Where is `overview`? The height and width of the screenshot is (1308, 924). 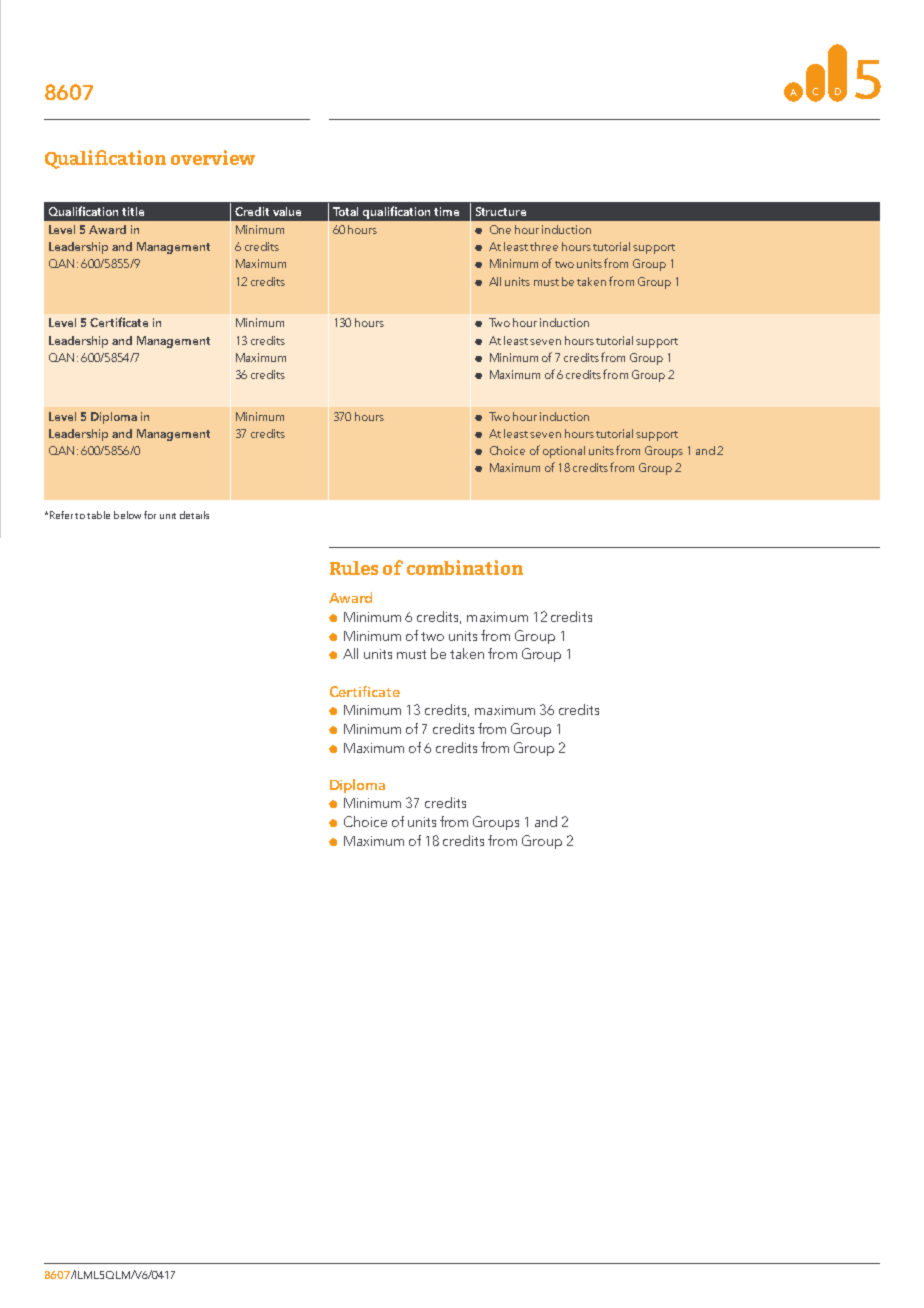
overview is located at coordinates (213, 157).
